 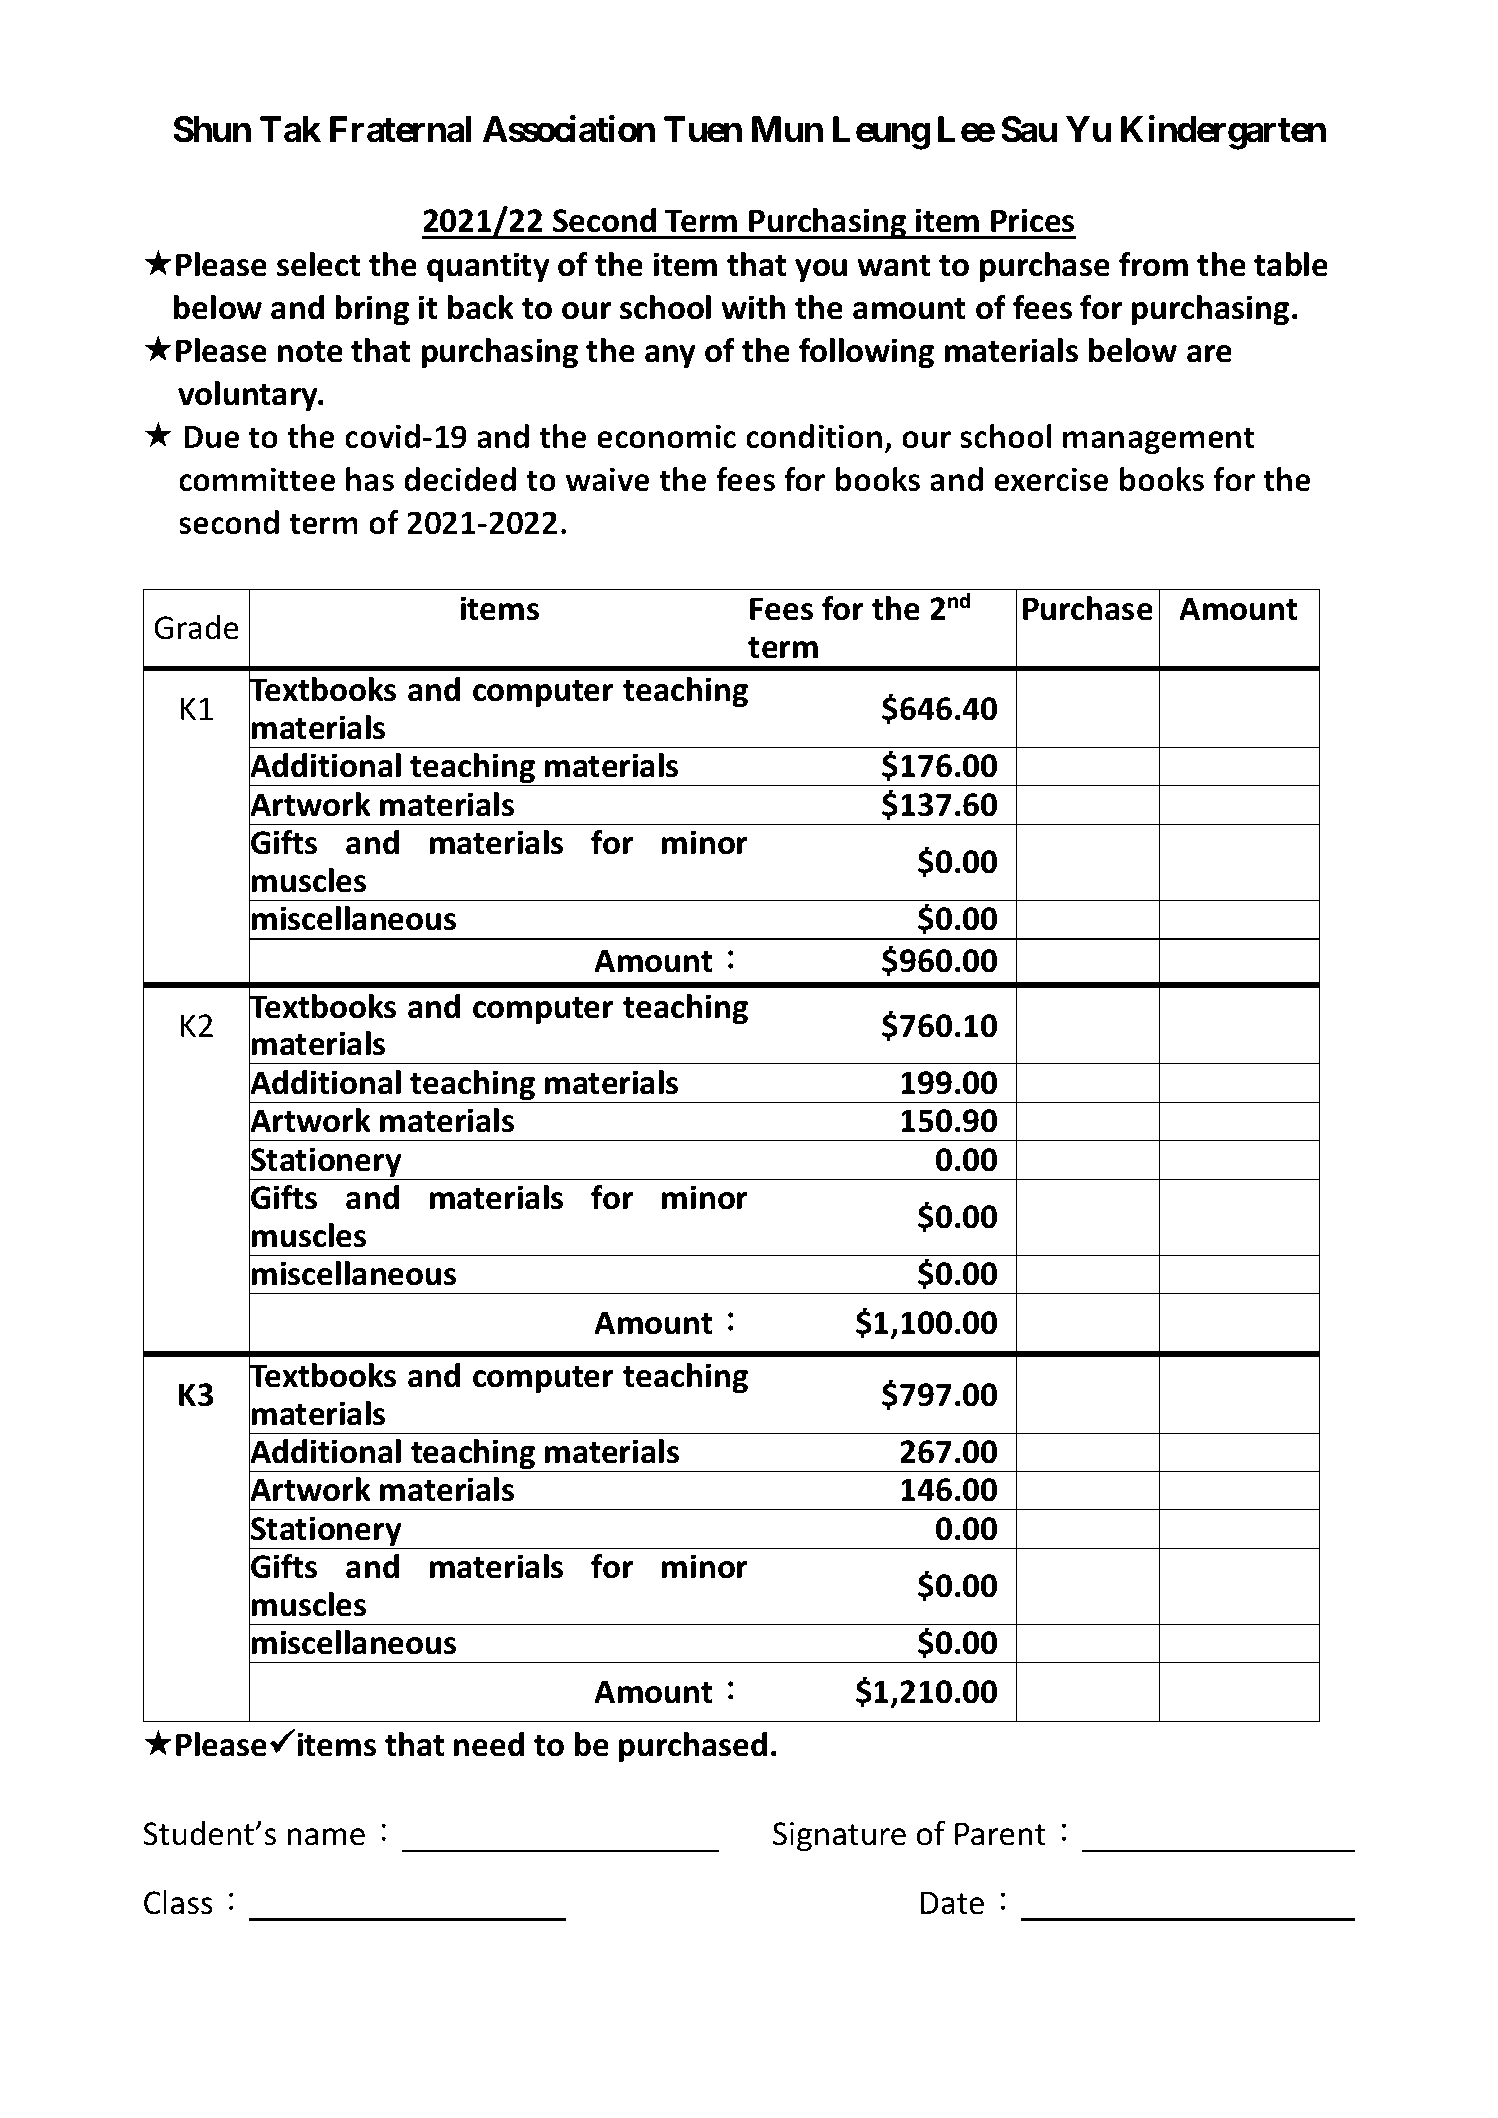 I want to click on Signature, so click(x=839, y=1837).
